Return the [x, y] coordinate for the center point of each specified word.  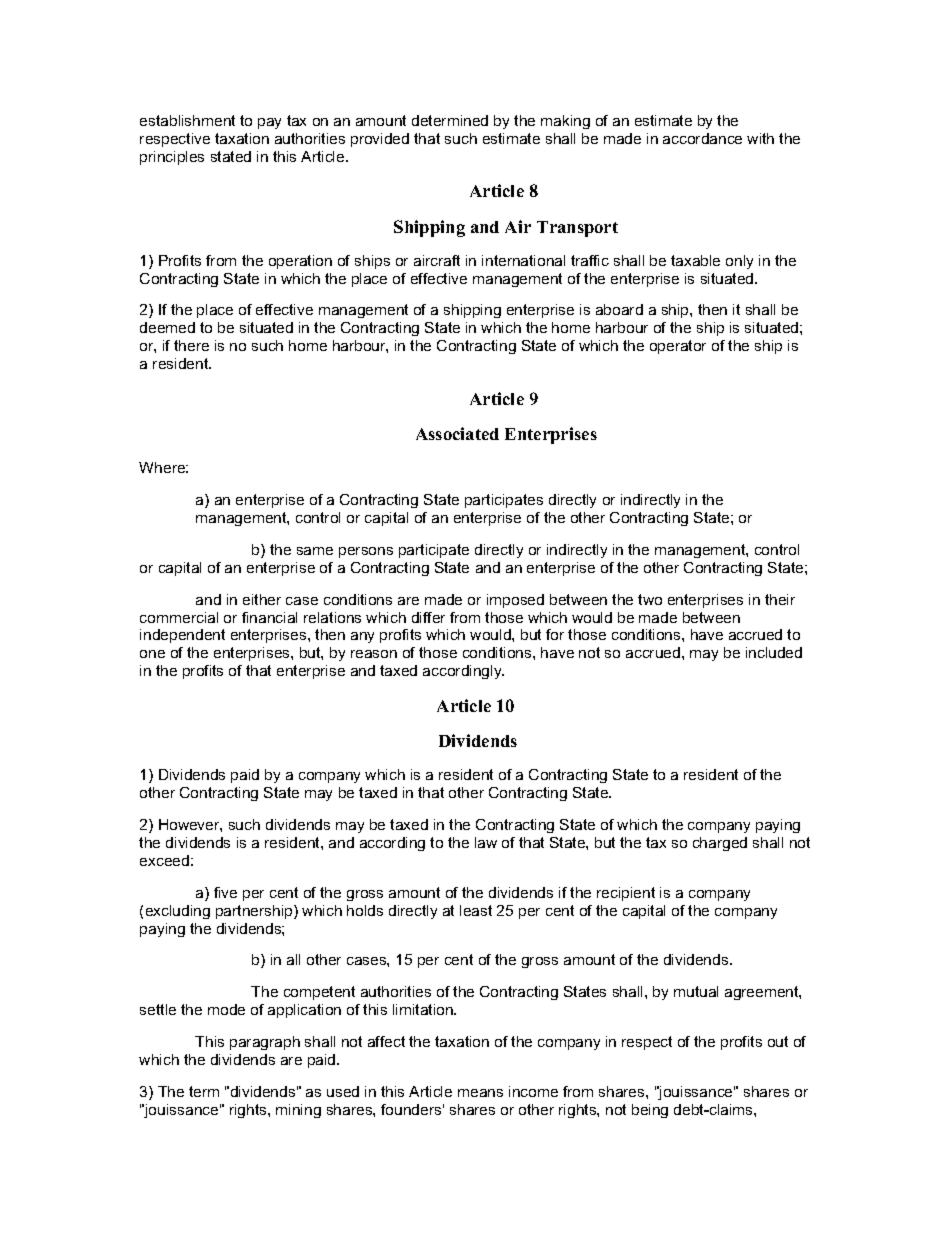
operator [678, 347]
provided [380, 140]
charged [720, 844]
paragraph [265, 1043]
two [650, 599]
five [225, 892]
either [262, 599]
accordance [702, 138]
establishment [187, 120]
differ [428, 617]
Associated [457, 433]
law [486, 842]
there [191, 345]
